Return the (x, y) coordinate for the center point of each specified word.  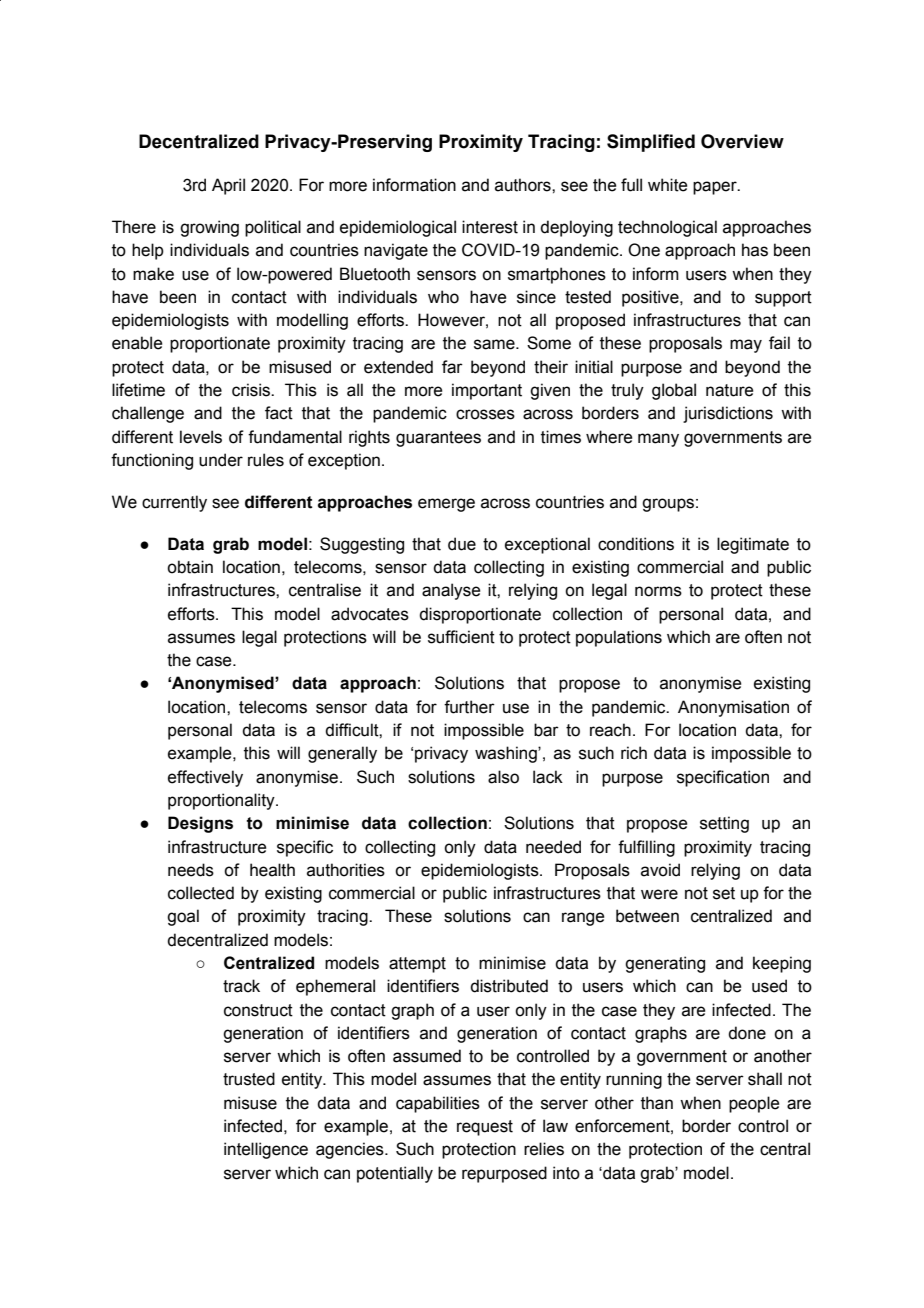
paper (716, 188)
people (754, 1104)
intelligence (266, 1150)
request (485, 1128)
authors (524, 185)
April (228, 186)
